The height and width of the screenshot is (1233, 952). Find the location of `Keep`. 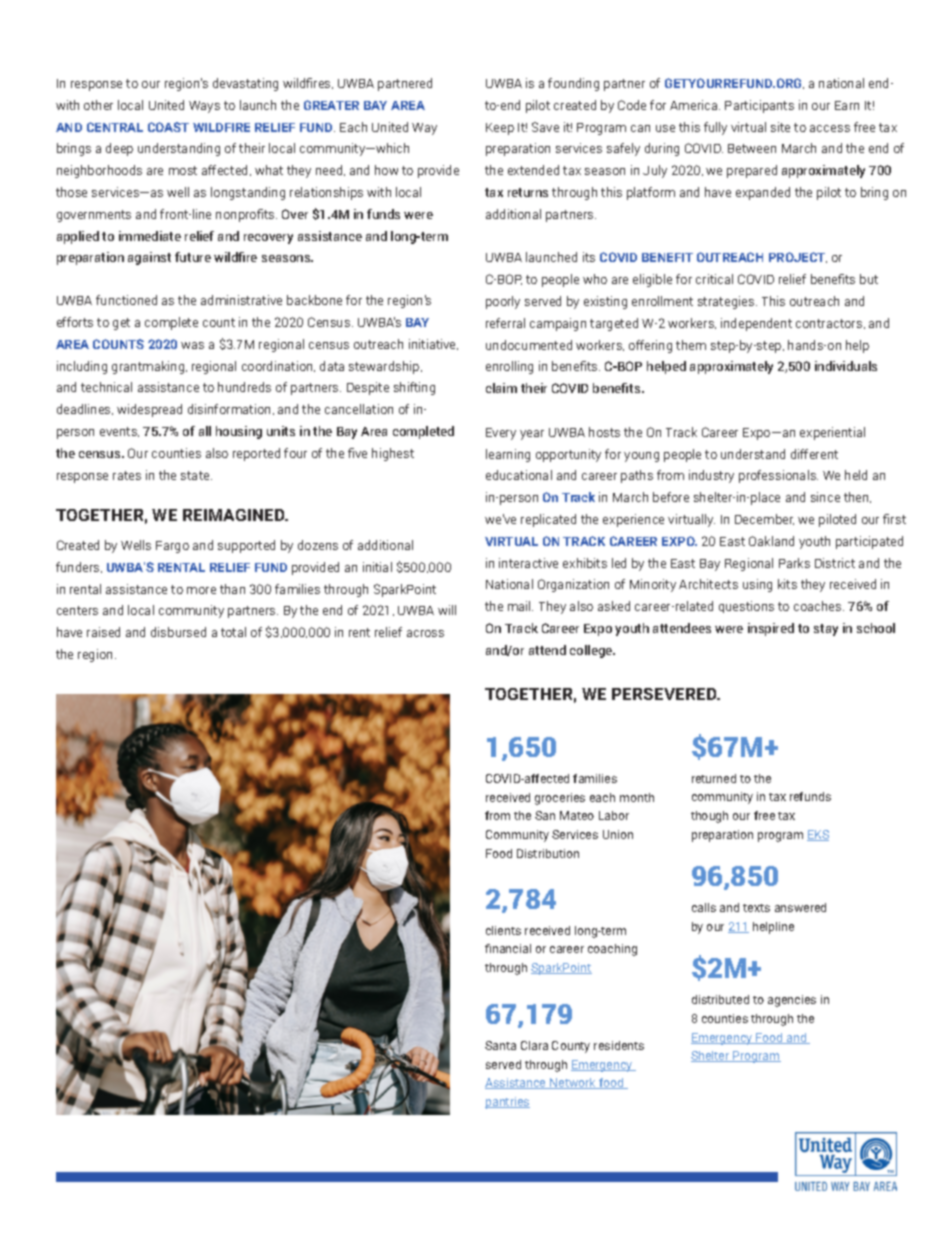

Keep is located at coordinates (500, 129).
